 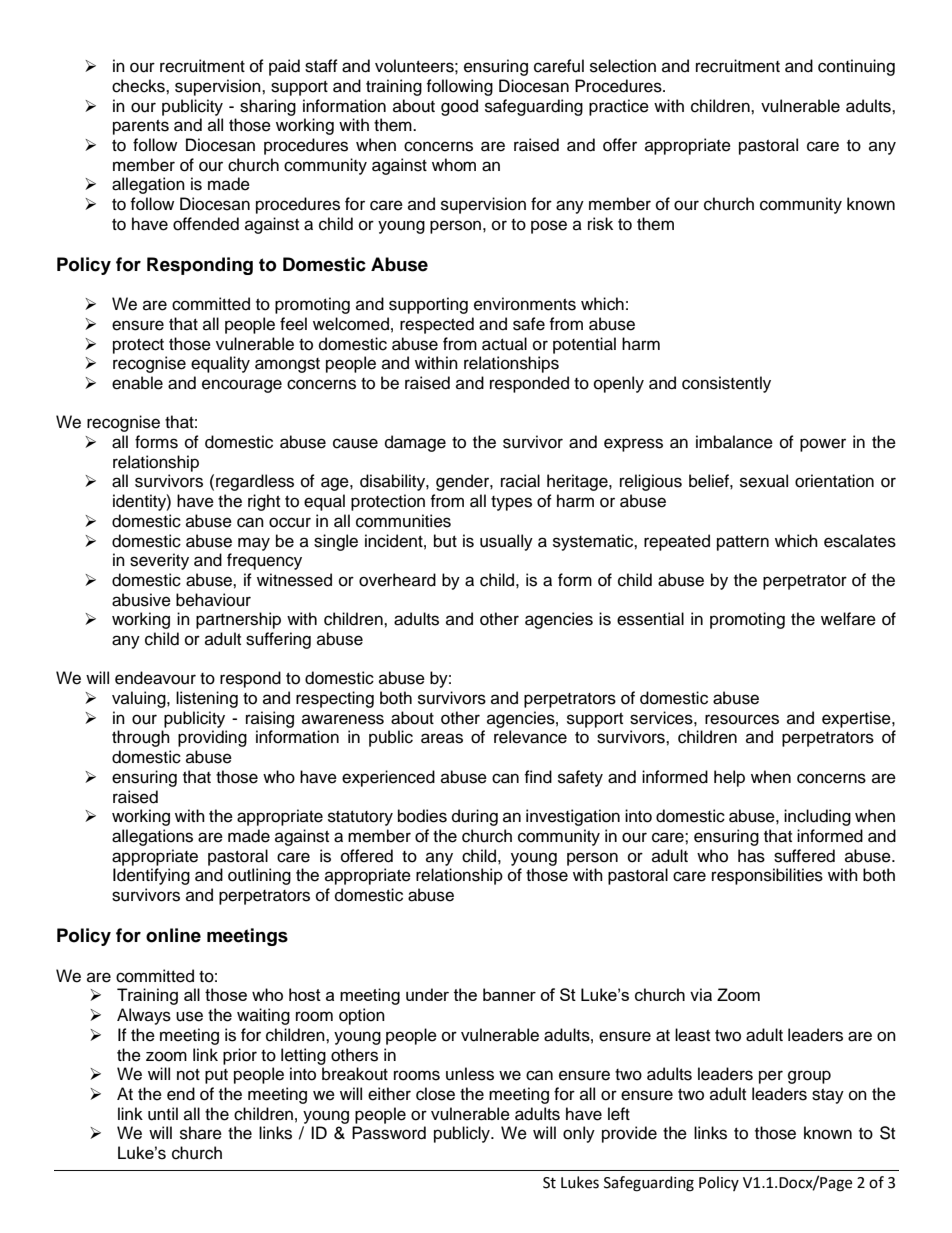 What do you see at coordinates (848, 619) in the screenshot?
I see `welfare` at bounding box center [848, 619].
